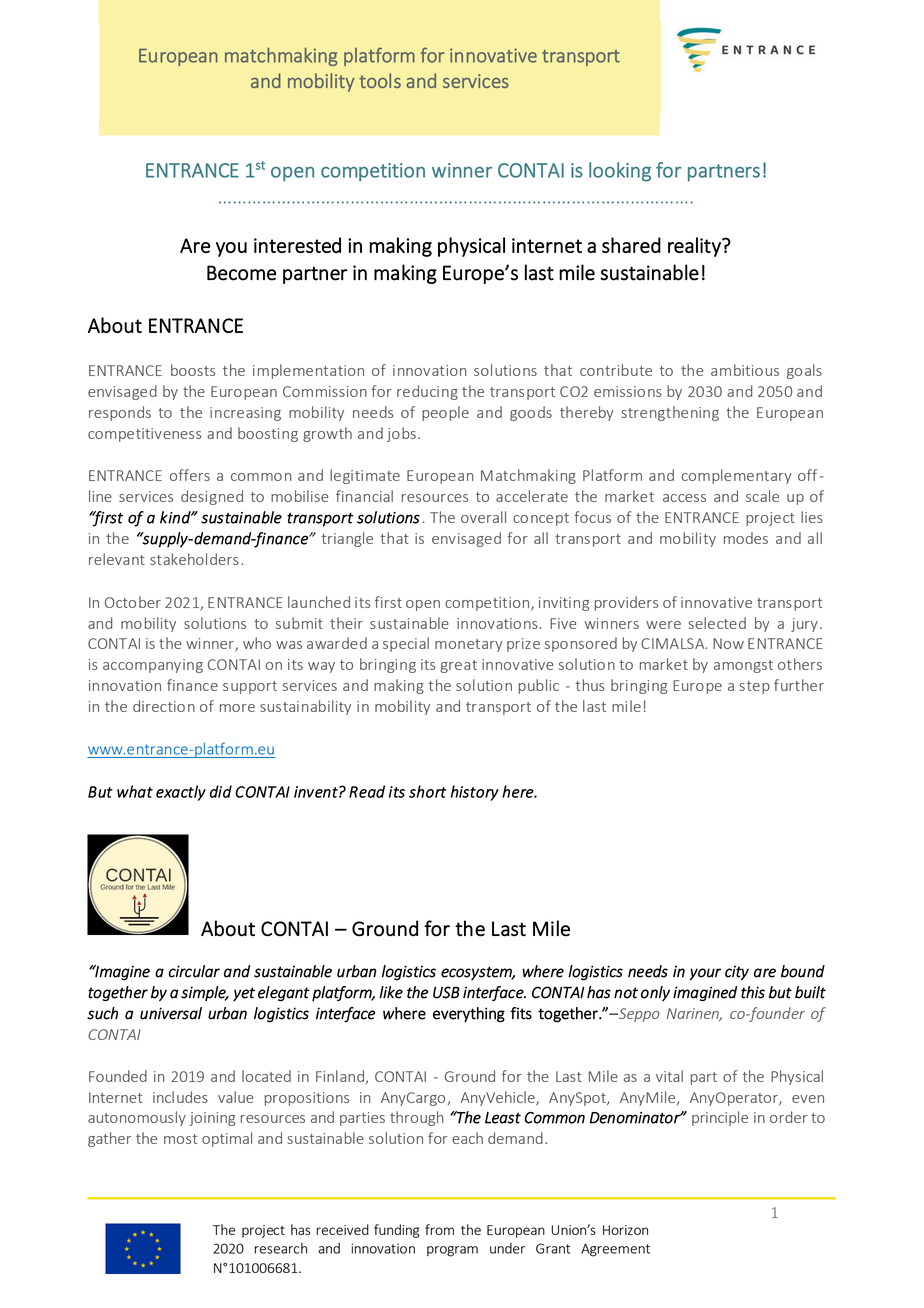 The image size is (924, 1308). What do you see at coordinates (446, 992) in the screenshot?
I see `USB` at bounding box center [446, 992].
